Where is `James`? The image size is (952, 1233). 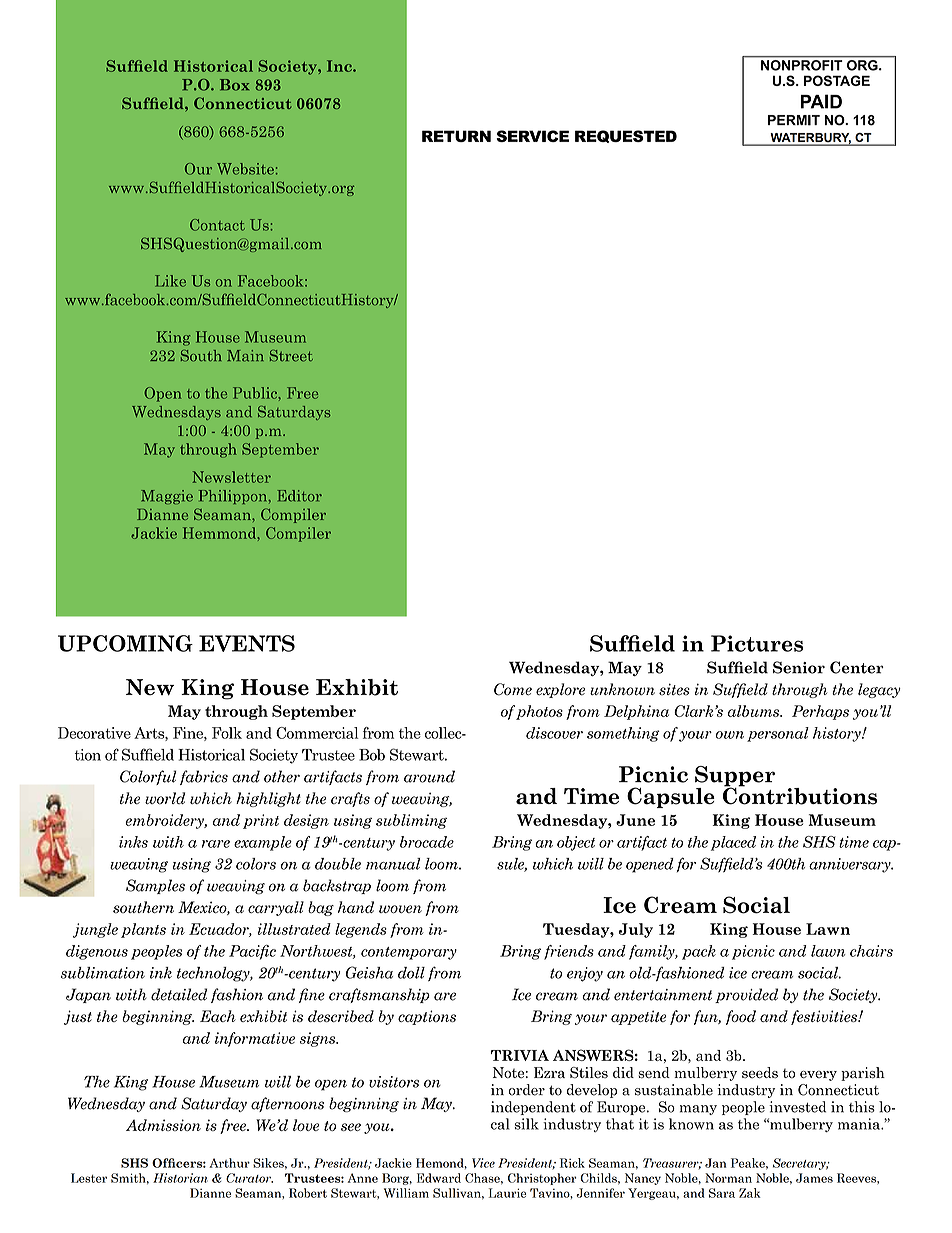
James is located at coordinates (814, 1178).
